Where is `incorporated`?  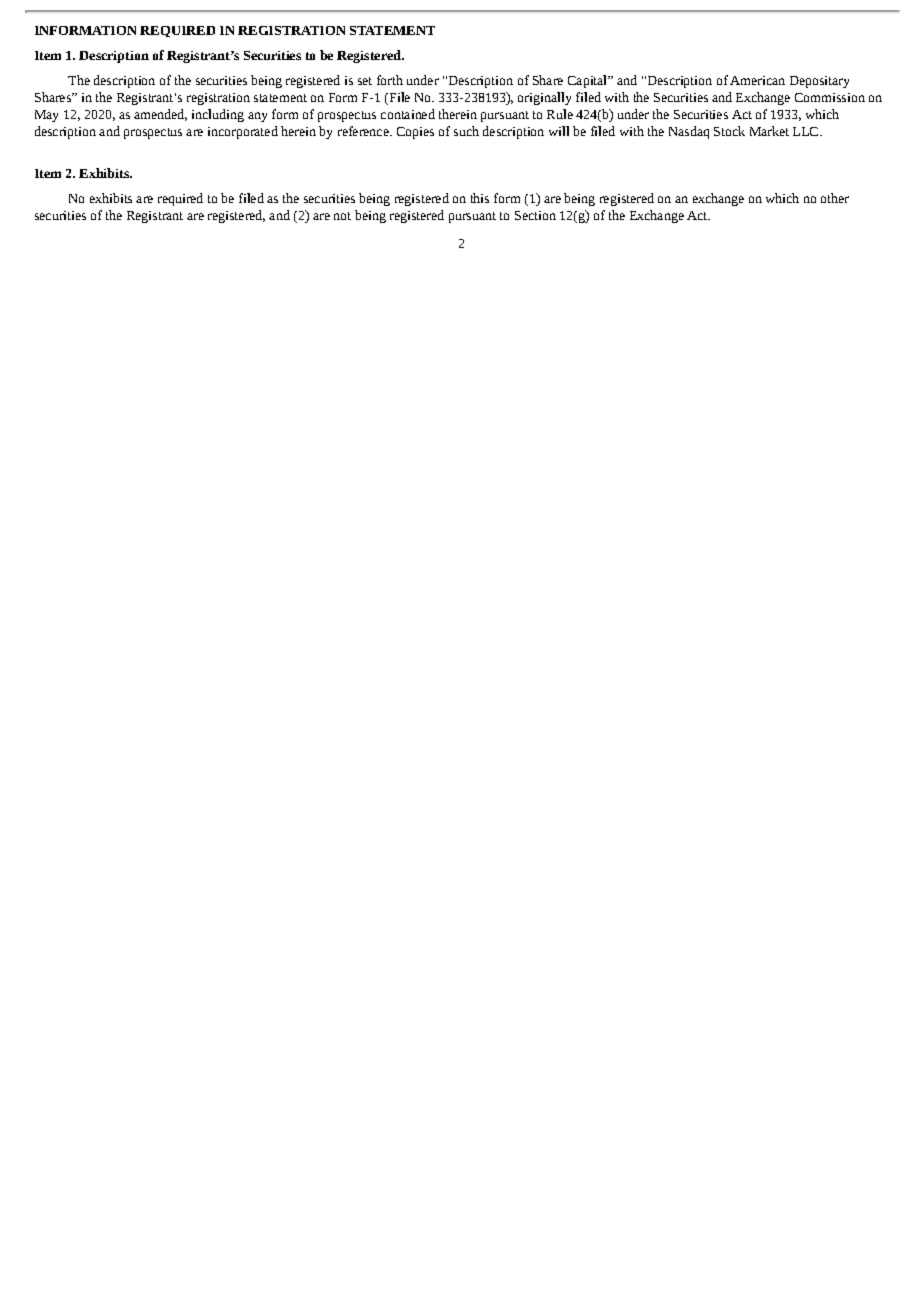
incorporated is located at coordinates (243, 132).
